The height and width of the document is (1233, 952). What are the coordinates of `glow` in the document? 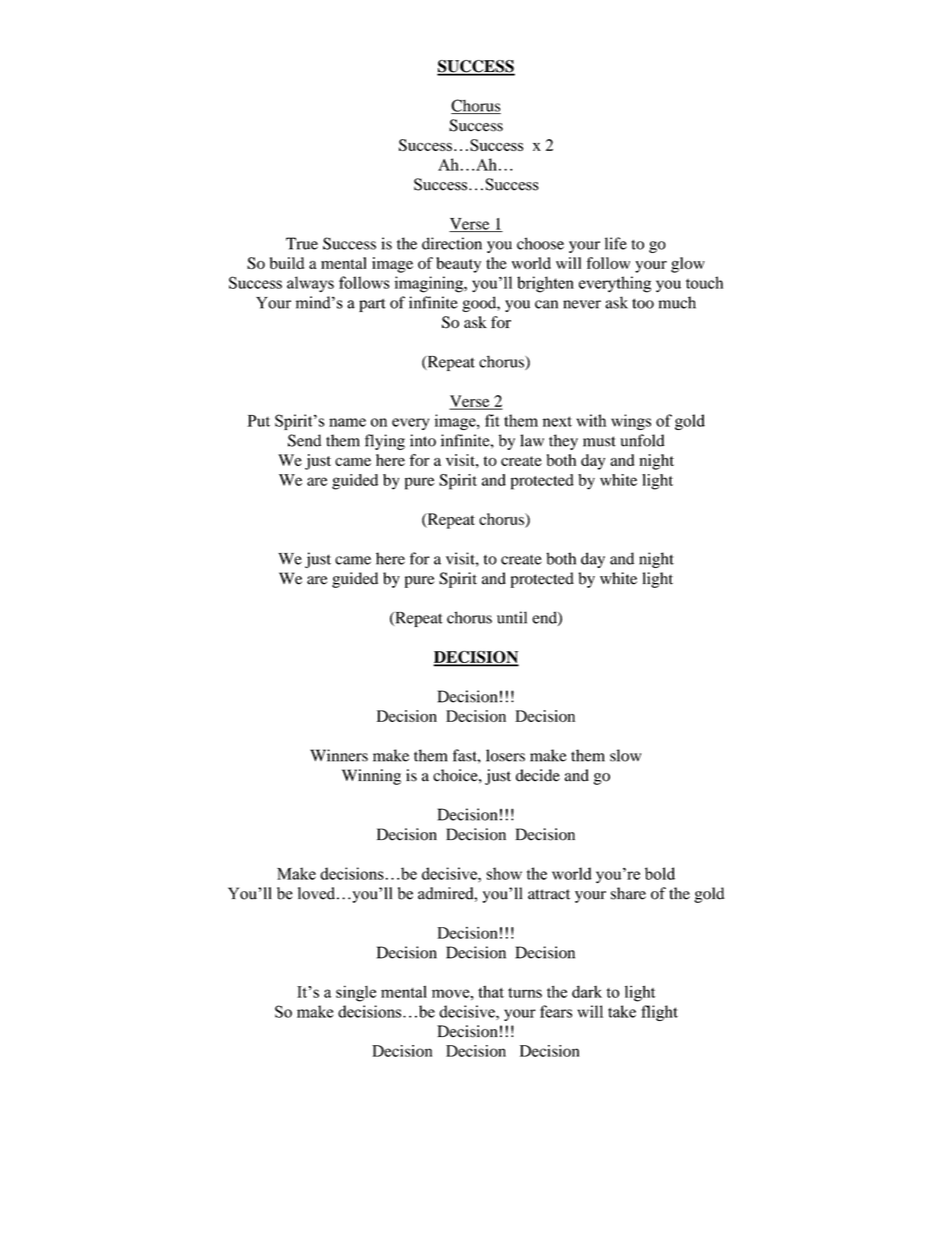 It's located at (688, 265).
